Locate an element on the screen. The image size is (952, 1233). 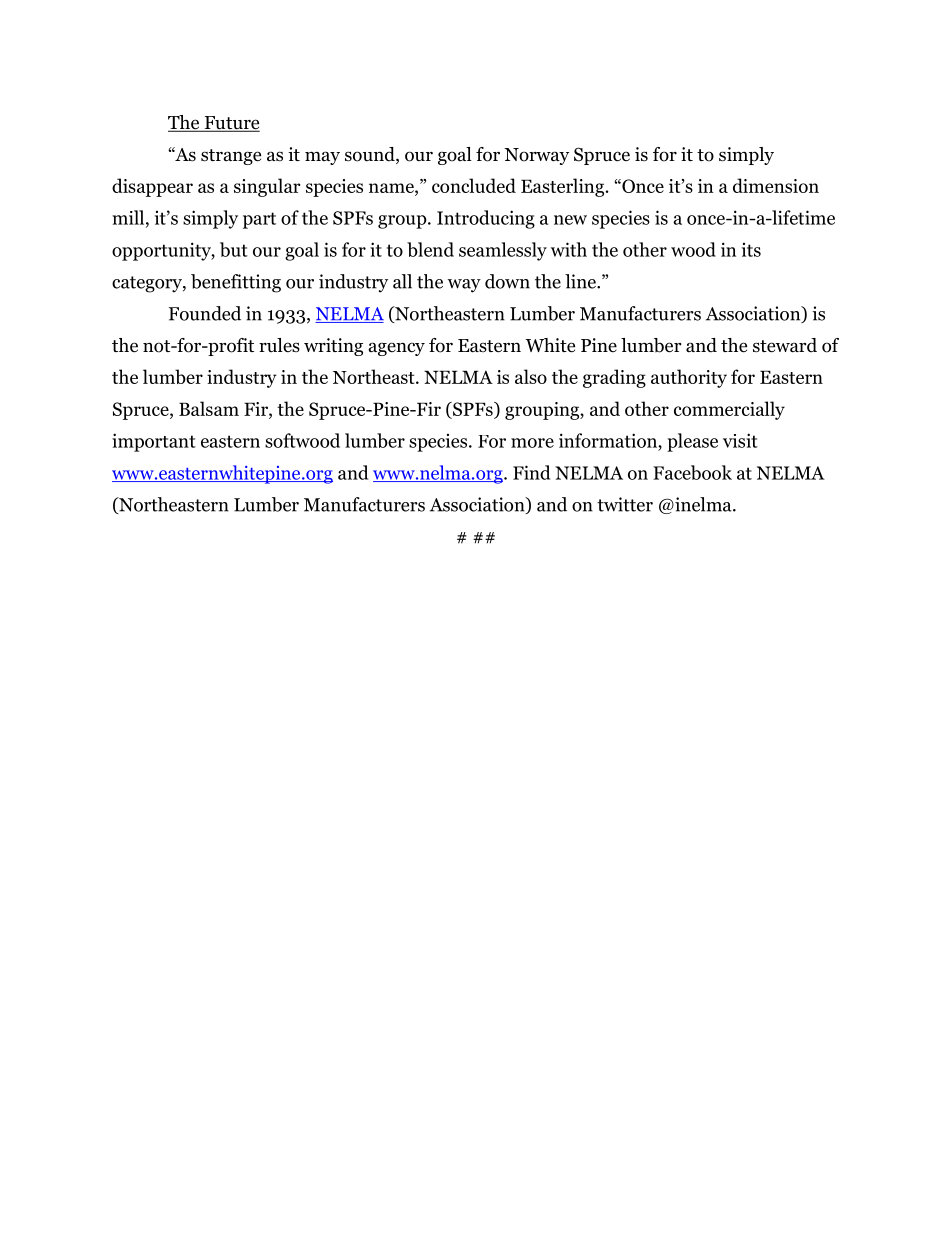
dimension is located at coordinates (776, 185).
